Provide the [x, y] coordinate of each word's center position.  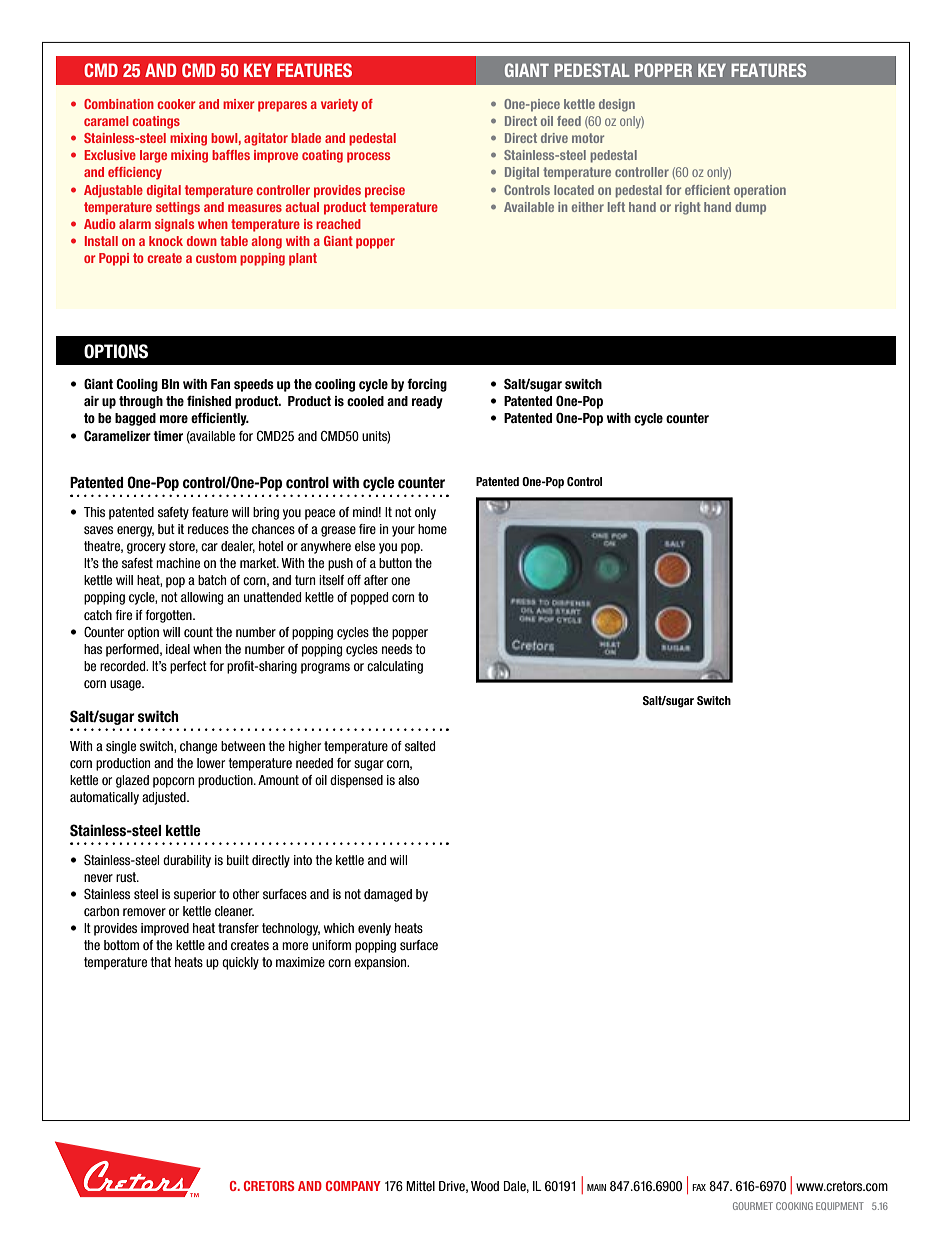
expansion [381, 963]
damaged [388, 895]
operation [760, 191]
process [368, 157]
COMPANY [353, 1186]
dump [750, 208]
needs [397, 649]
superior [195, 895]
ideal [178, 649]
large [153, 156]
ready [427, 402]
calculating [395, 667]
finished [209, 400]
